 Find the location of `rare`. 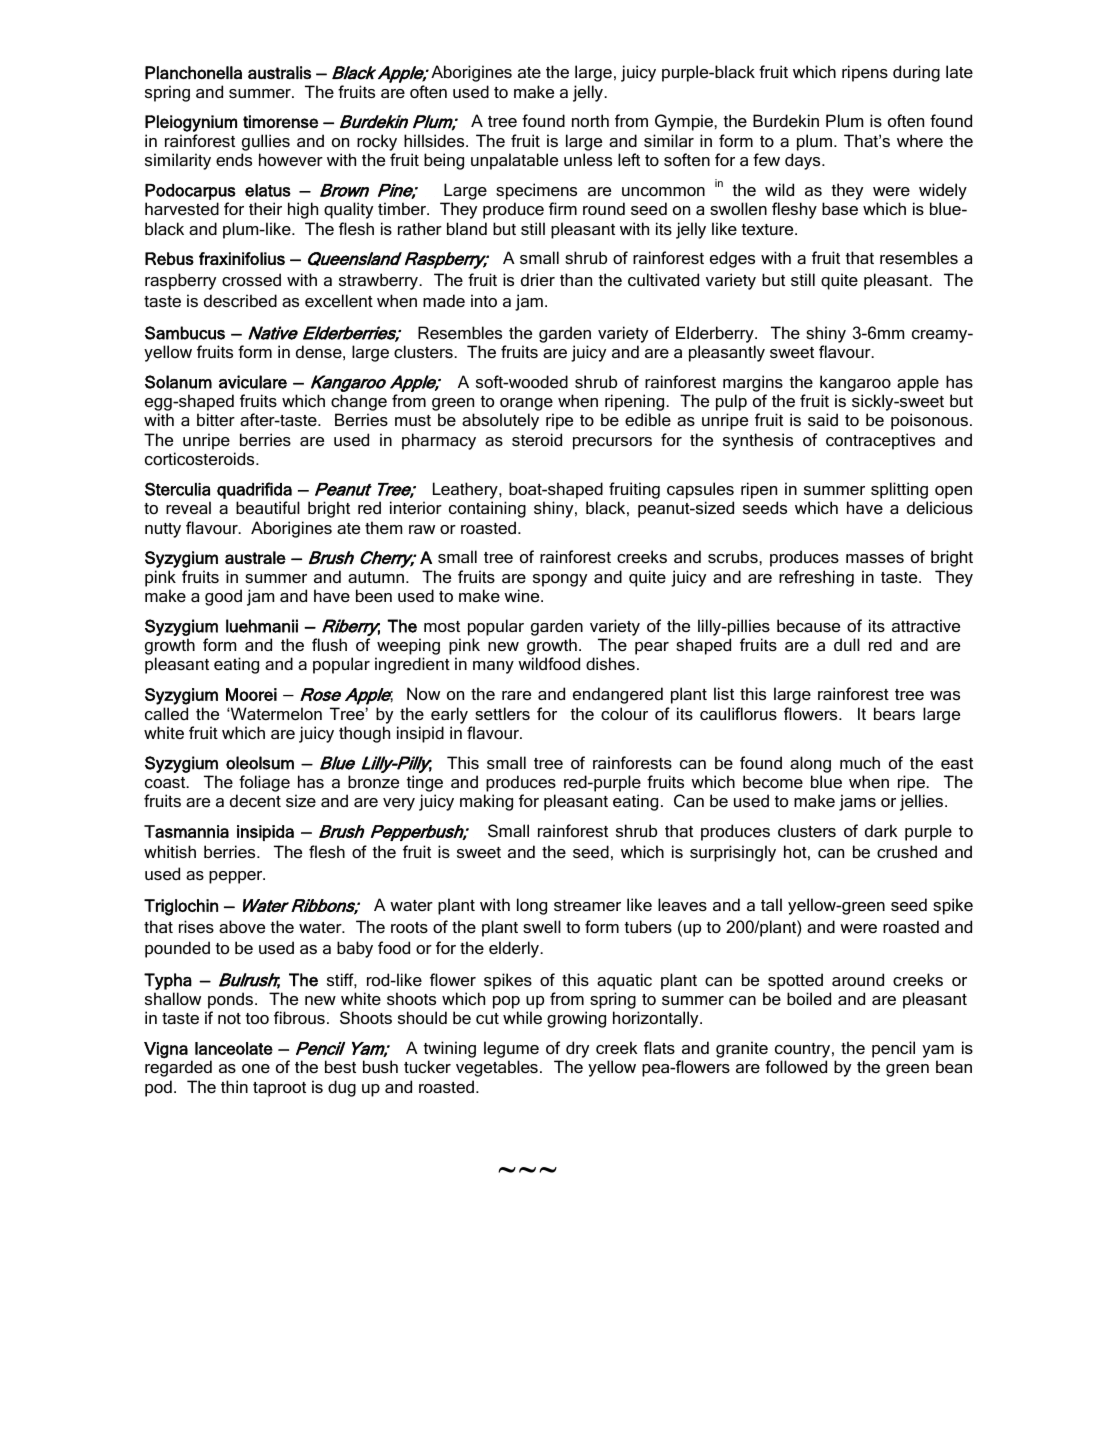

rare is located at coordinates (516, 695).
